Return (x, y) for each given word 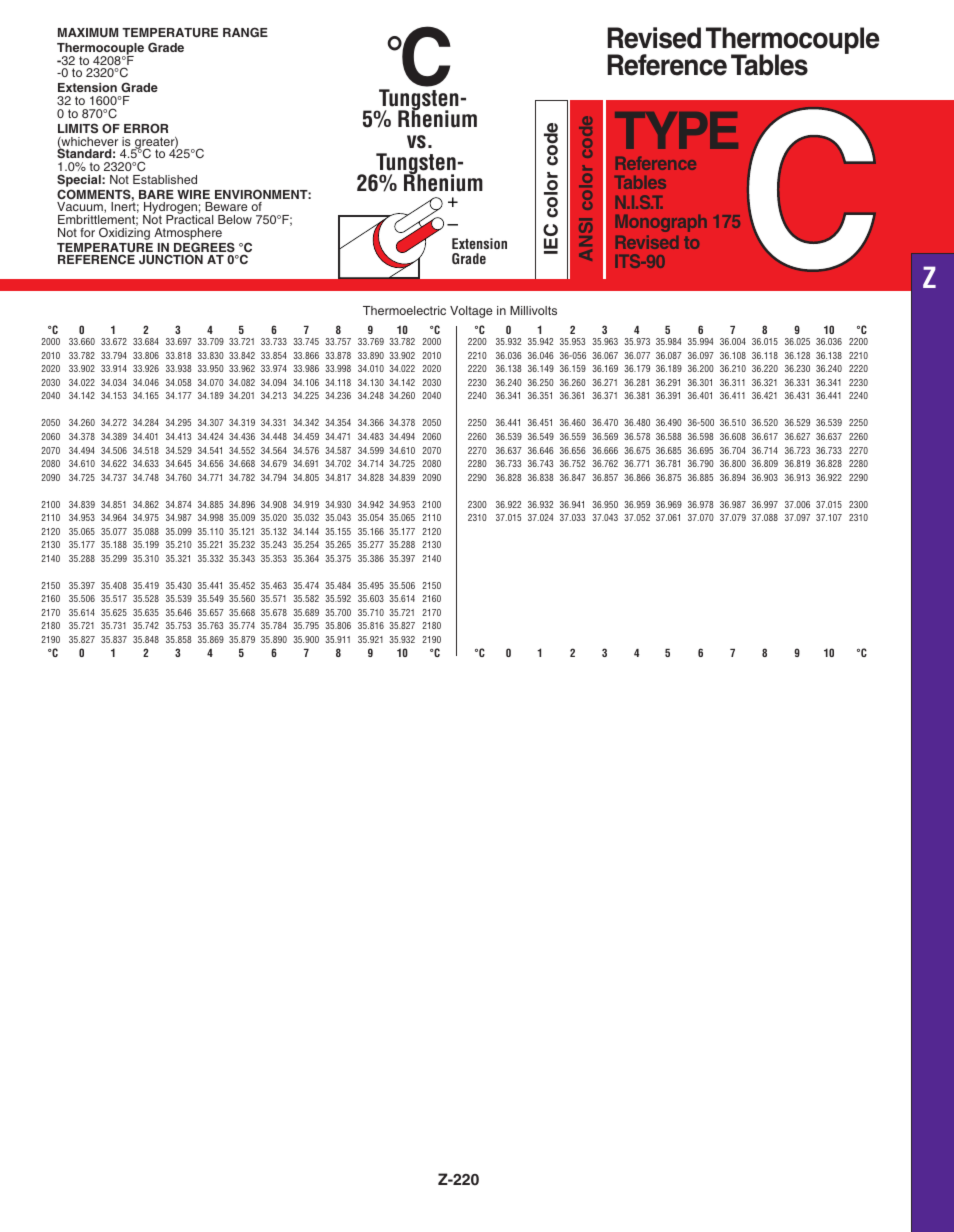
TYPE (676, 130)
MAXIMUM (88, 32)
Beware (226, 206)
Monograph (661, 223)
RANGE (245, 32)
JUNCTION (171, 259)
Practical (189, 218)
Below (235, 219)
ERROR (146, 128)
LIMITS (78, 128)
